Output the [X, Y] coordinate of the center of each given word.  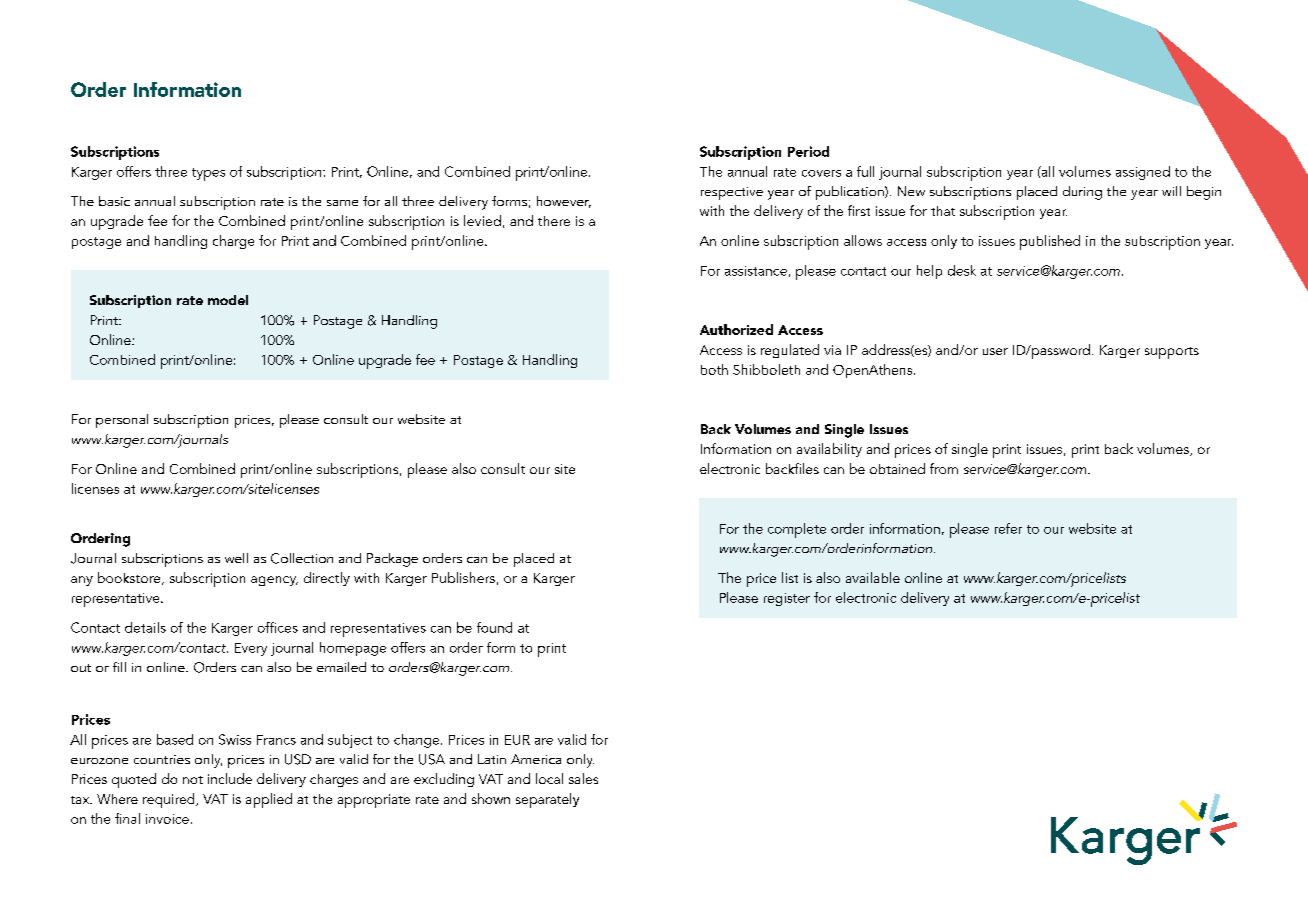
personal [122, 421]
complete [797, 530]
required [170, 800]
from [944, 468]
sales [583, 778]
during [1082, 193]
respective [732, 193]
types [208, 174]
